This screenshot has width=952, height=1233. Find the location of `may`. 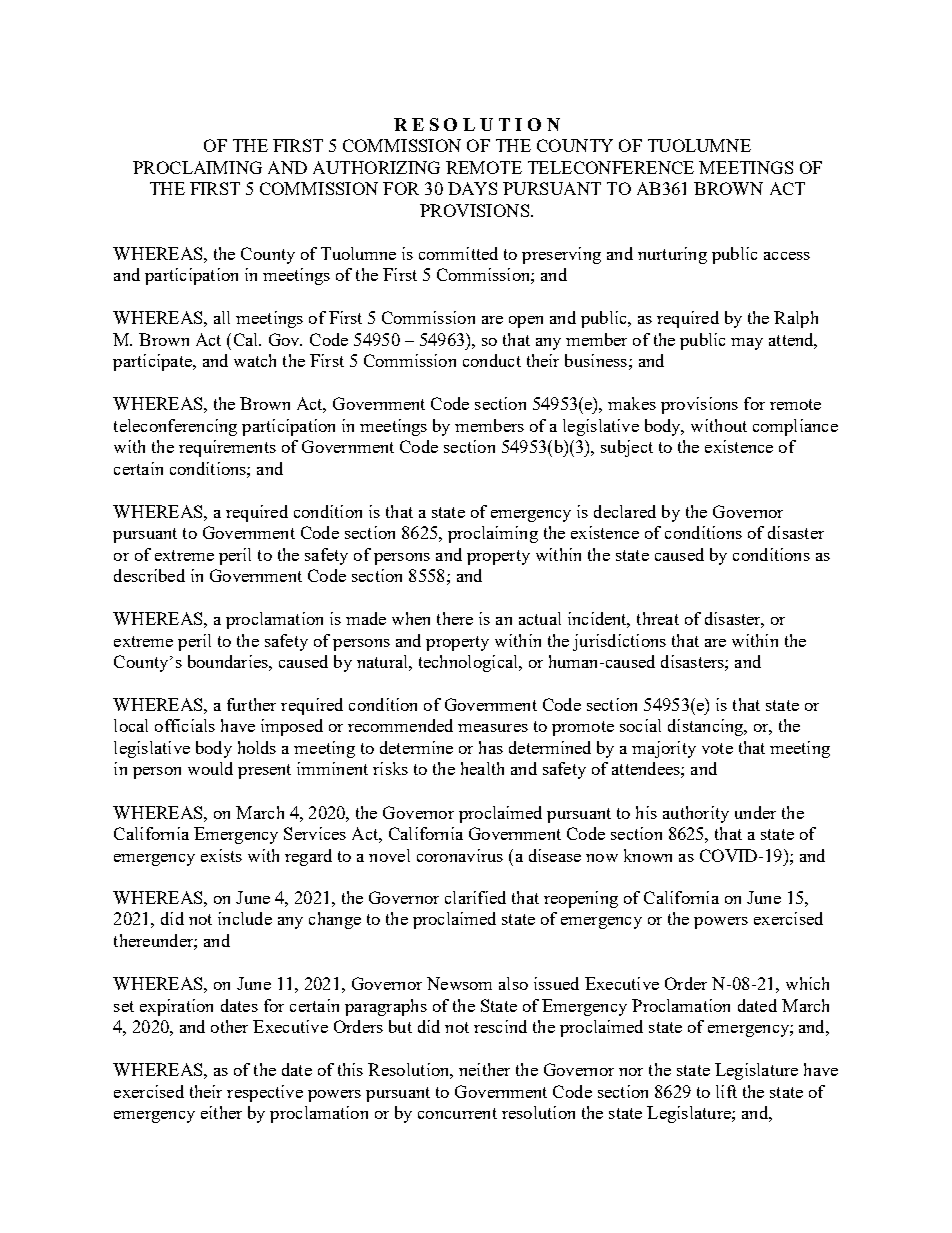

may is located at coordinates (747, 344).
